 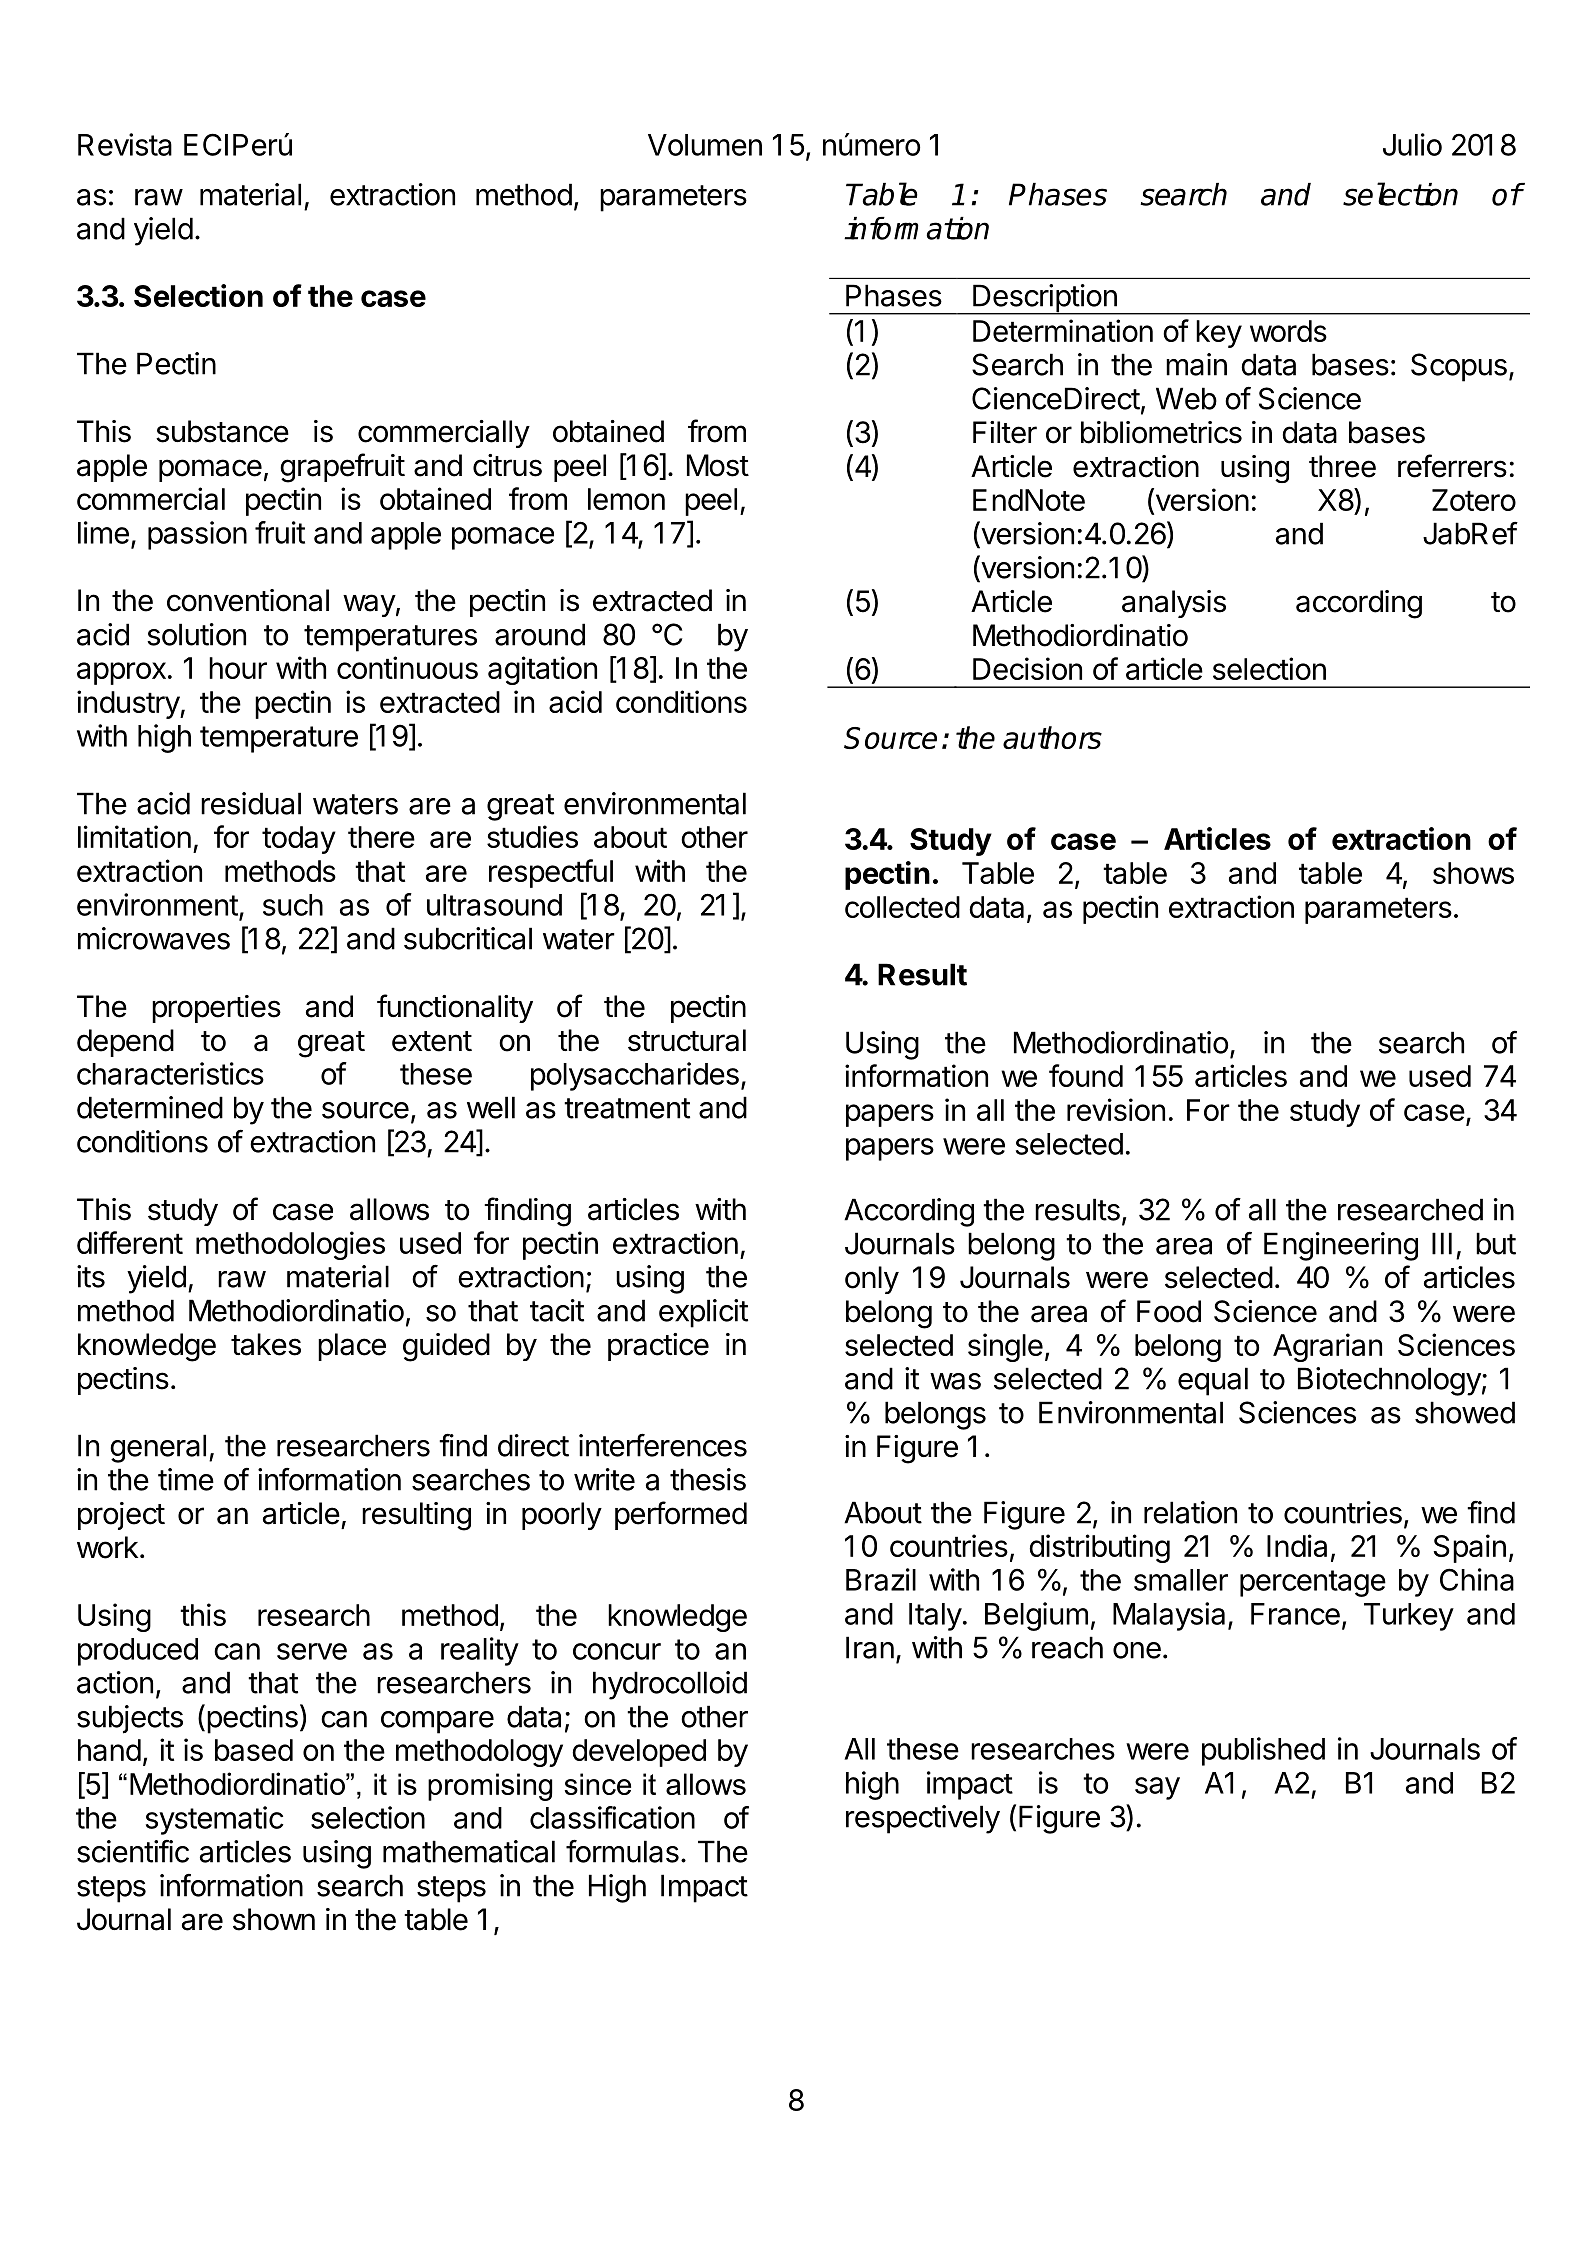 I want to click on collected, so click(x=902, y=907).
